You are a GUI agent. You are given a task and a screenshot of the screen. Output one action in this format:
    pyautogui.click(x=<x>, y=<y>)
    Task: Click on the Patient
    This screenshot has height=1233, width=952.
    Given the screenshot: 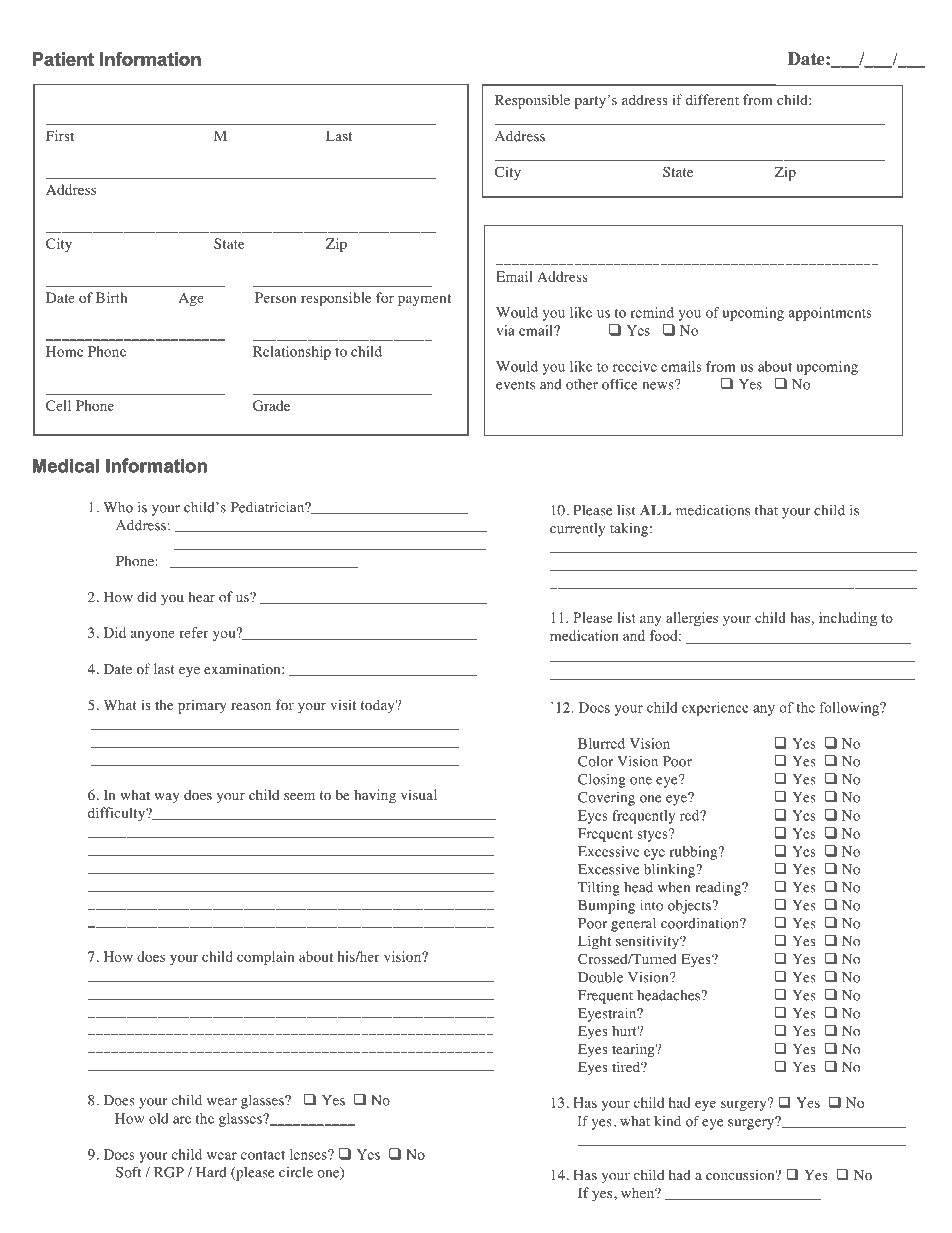 What is the action you would take?
    pyautogui.click(x=63, y=59)
